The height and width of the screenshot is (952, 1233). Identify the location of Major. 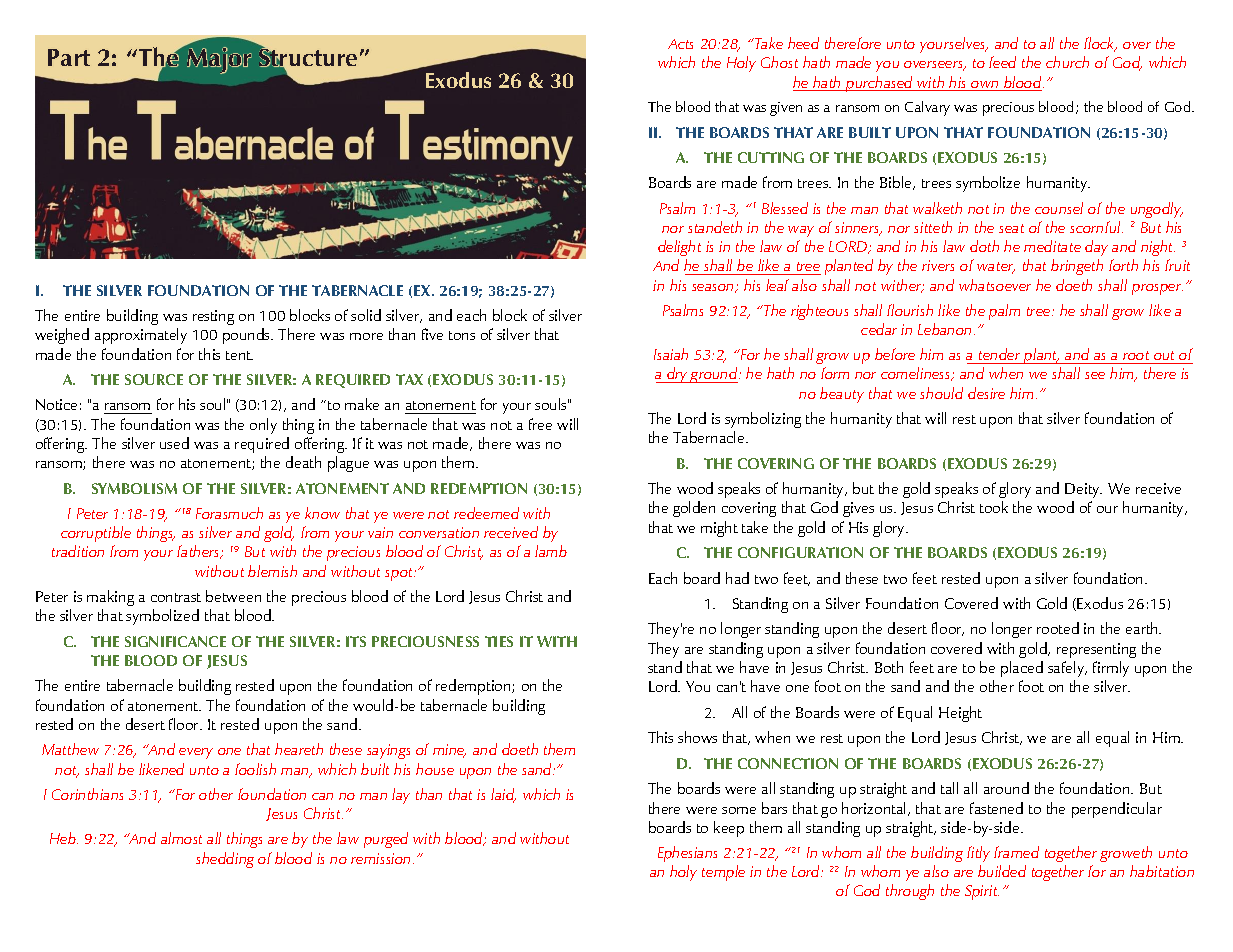
(218, 59).
